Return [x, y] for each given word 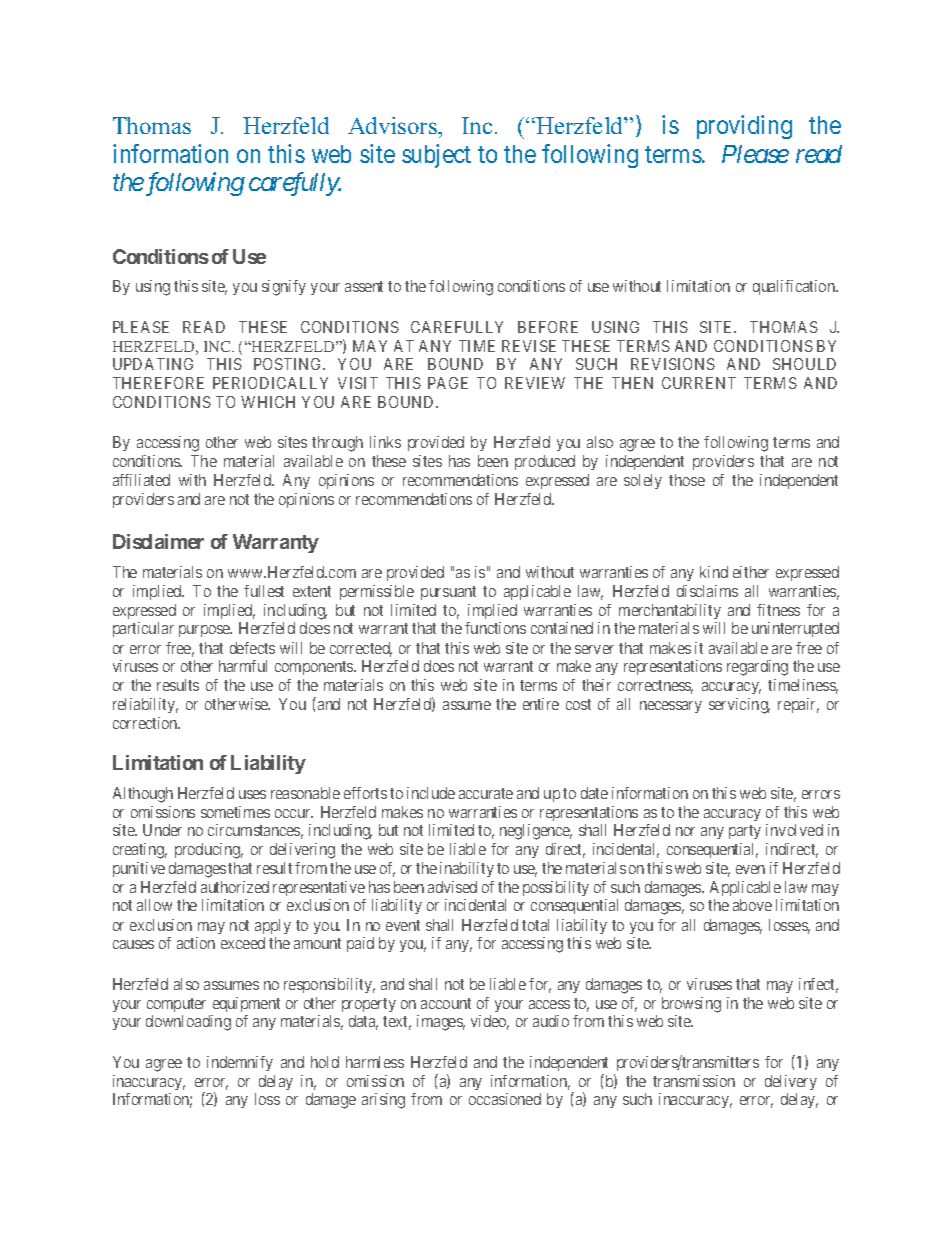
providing [744, 127]
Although [143, 795]
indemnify [240, 1063]
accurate [486, 793]
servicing [739, 706]
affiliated [141, 480]
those [687, 480]
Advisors [393, 125]
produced [545, 462]
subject [436, 156]
